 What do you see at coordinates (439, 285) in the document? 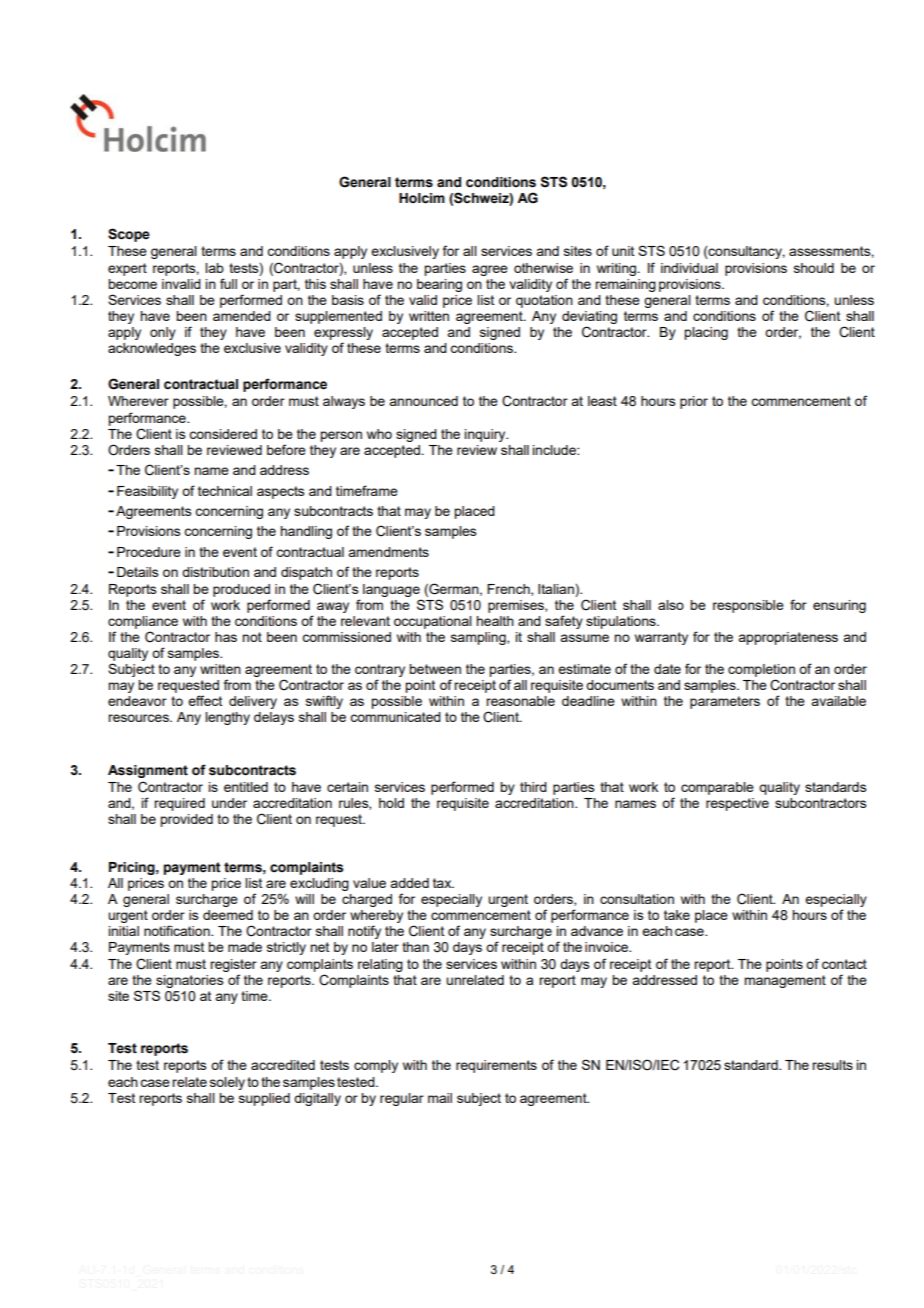
I see `bearing` at bounding box center [439, 285].
